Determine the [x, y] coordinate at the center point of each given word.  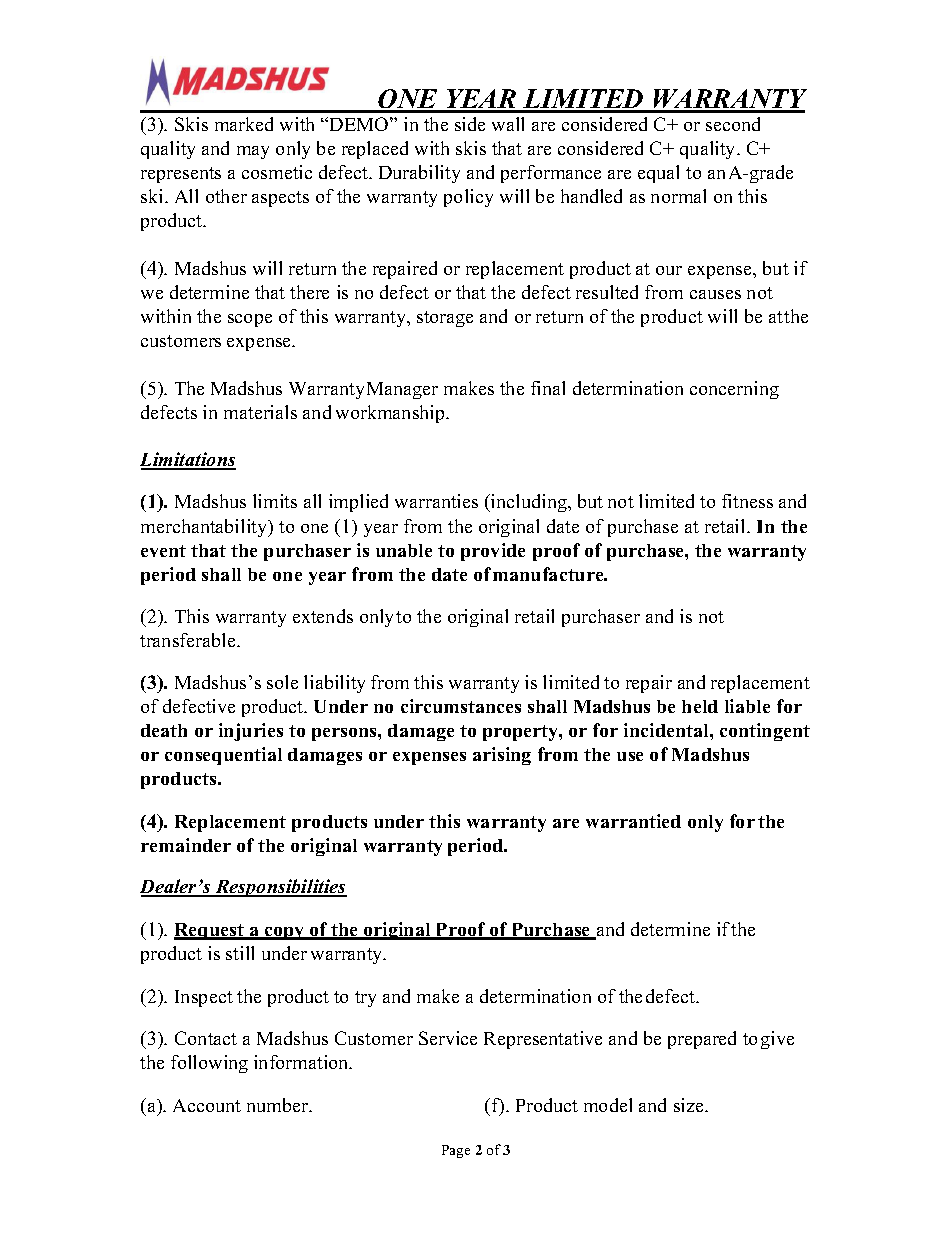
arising [502, 756]
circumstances [461, 706]
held [700, 706]
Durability [419, 174]
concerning [734, 390]
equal [658, 174]
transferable [189, 640]
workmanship [391, 414]
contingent [765, 732]
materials [260, 412]
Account [207, 1105]
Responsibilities [280, 888]
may [253, 152]
